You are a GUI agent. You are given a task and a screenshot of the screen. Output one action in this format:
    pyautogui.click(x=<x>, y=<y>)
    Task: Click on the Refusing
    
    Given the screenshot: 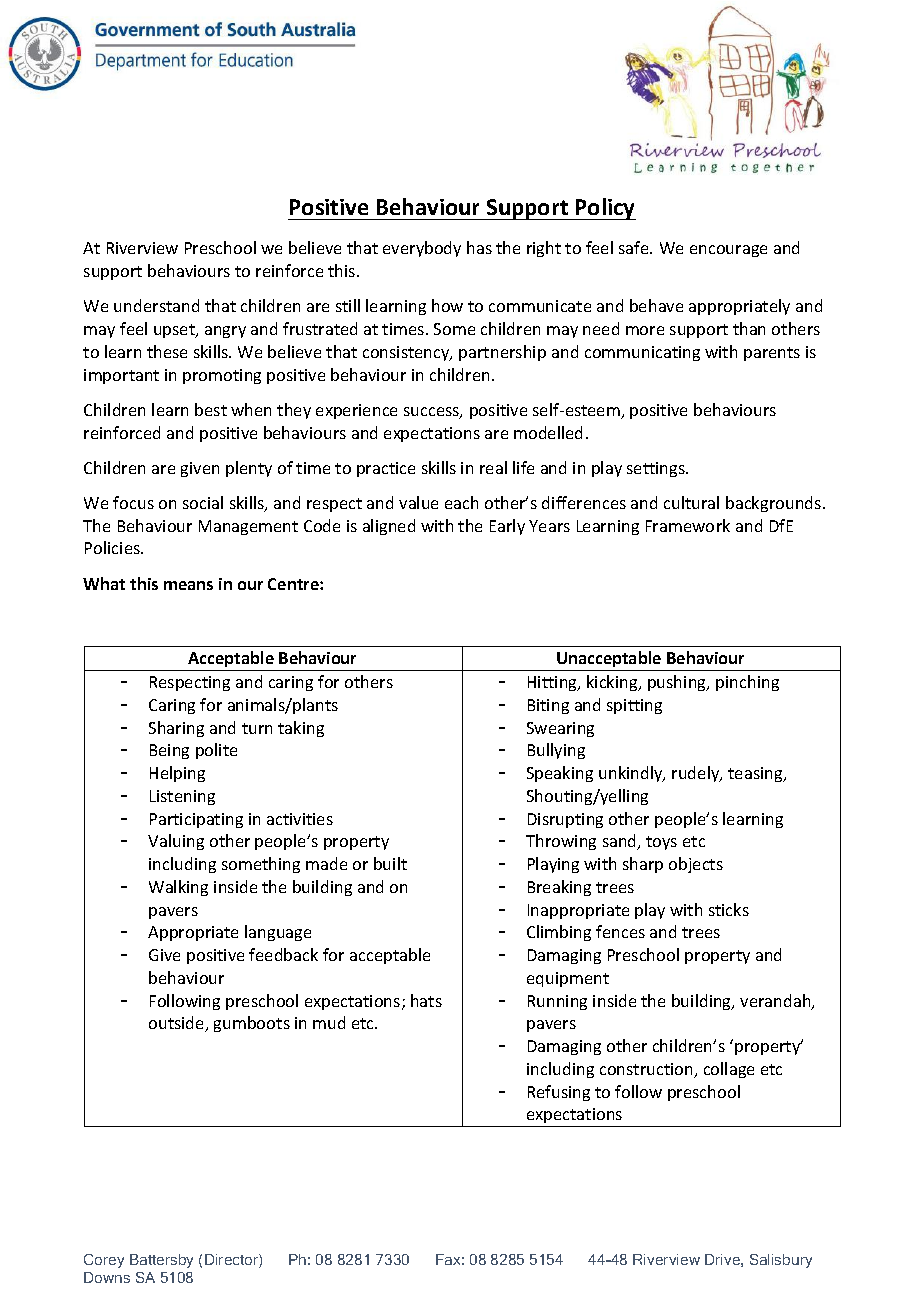 What is the action you would take?
    pyautogui.click(x=559, y=1093)
